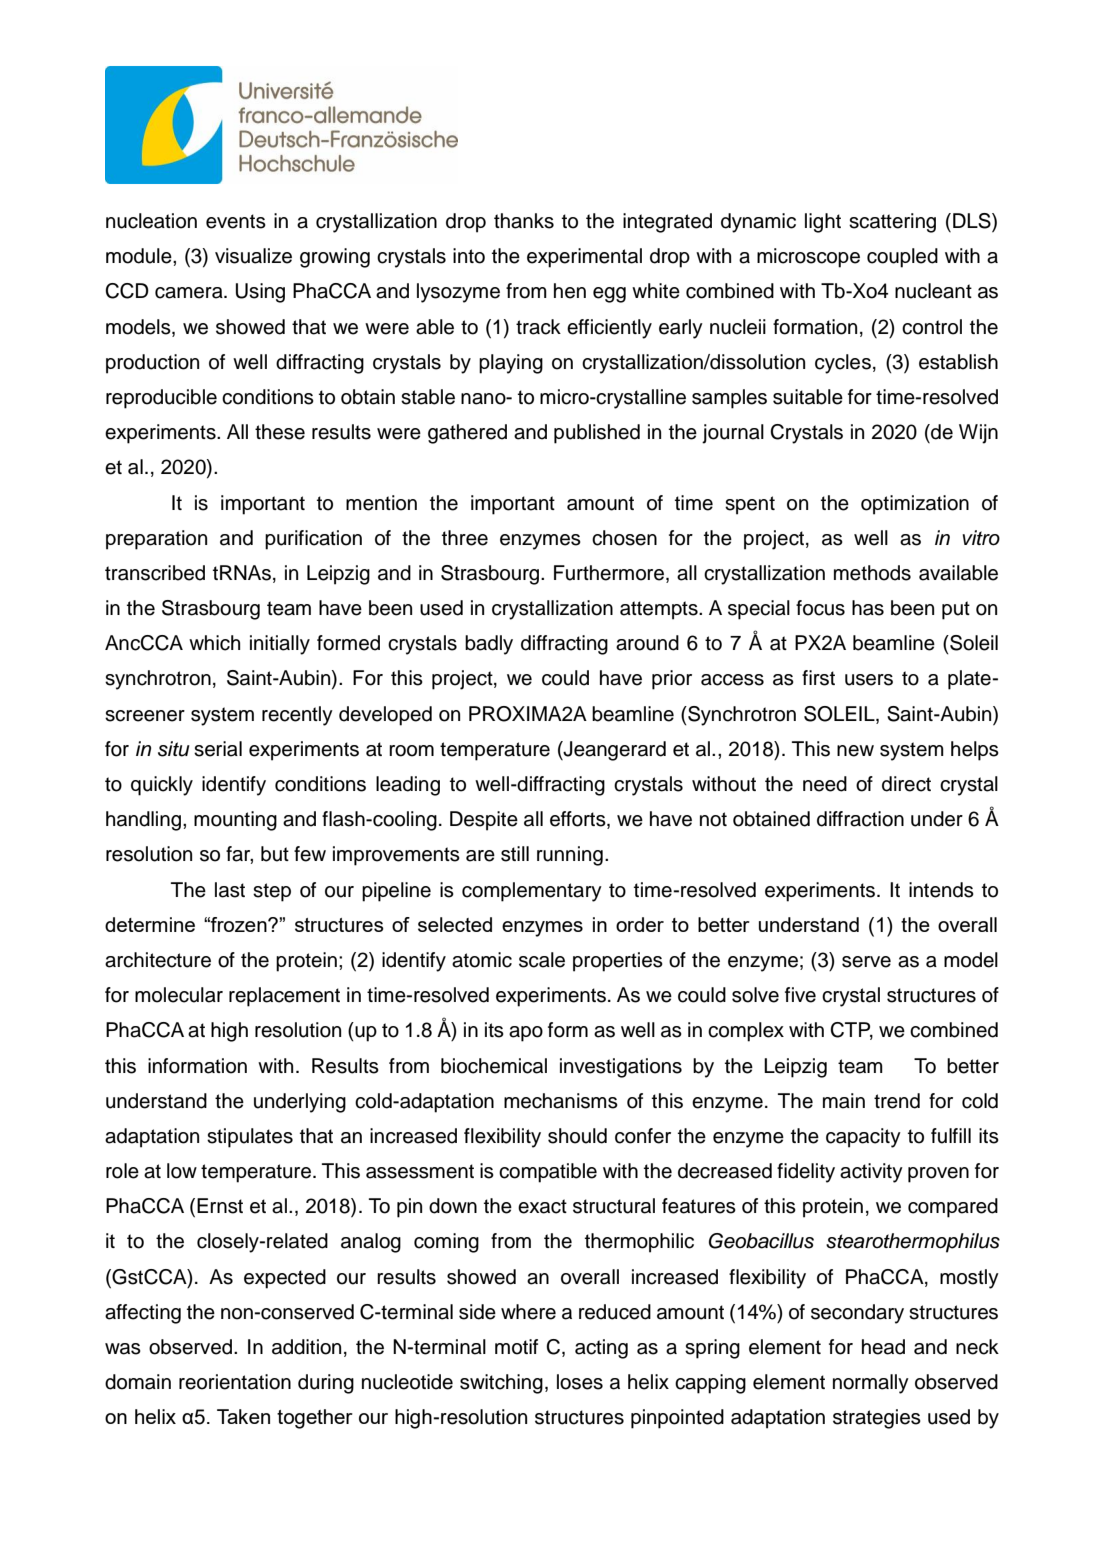 The width and height of the image is (1104, 1561). I want to click on stipulates, so click(250, 1138).
